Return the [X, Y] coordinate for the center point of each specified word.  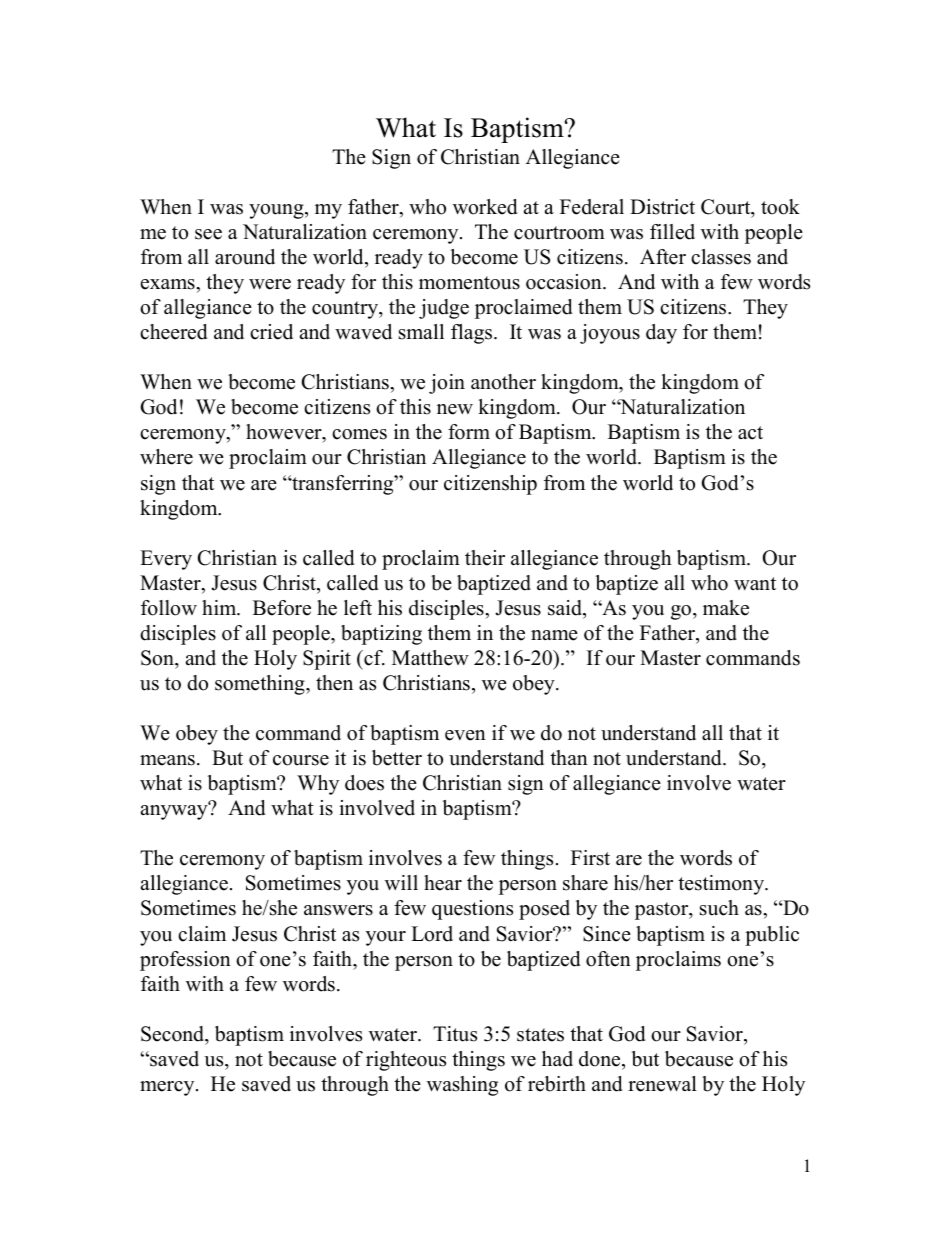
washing [462, 1086]
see [208, 234]
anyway [175, 811]
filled [672, 232]
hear [443, 883]
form [469, 432]
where [166, 457]
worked [485, 207]
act [750, 433]
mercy [168, 1088]
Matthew [430, 658]
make [726, 608]
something [261, 685]
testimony [722, 885]
